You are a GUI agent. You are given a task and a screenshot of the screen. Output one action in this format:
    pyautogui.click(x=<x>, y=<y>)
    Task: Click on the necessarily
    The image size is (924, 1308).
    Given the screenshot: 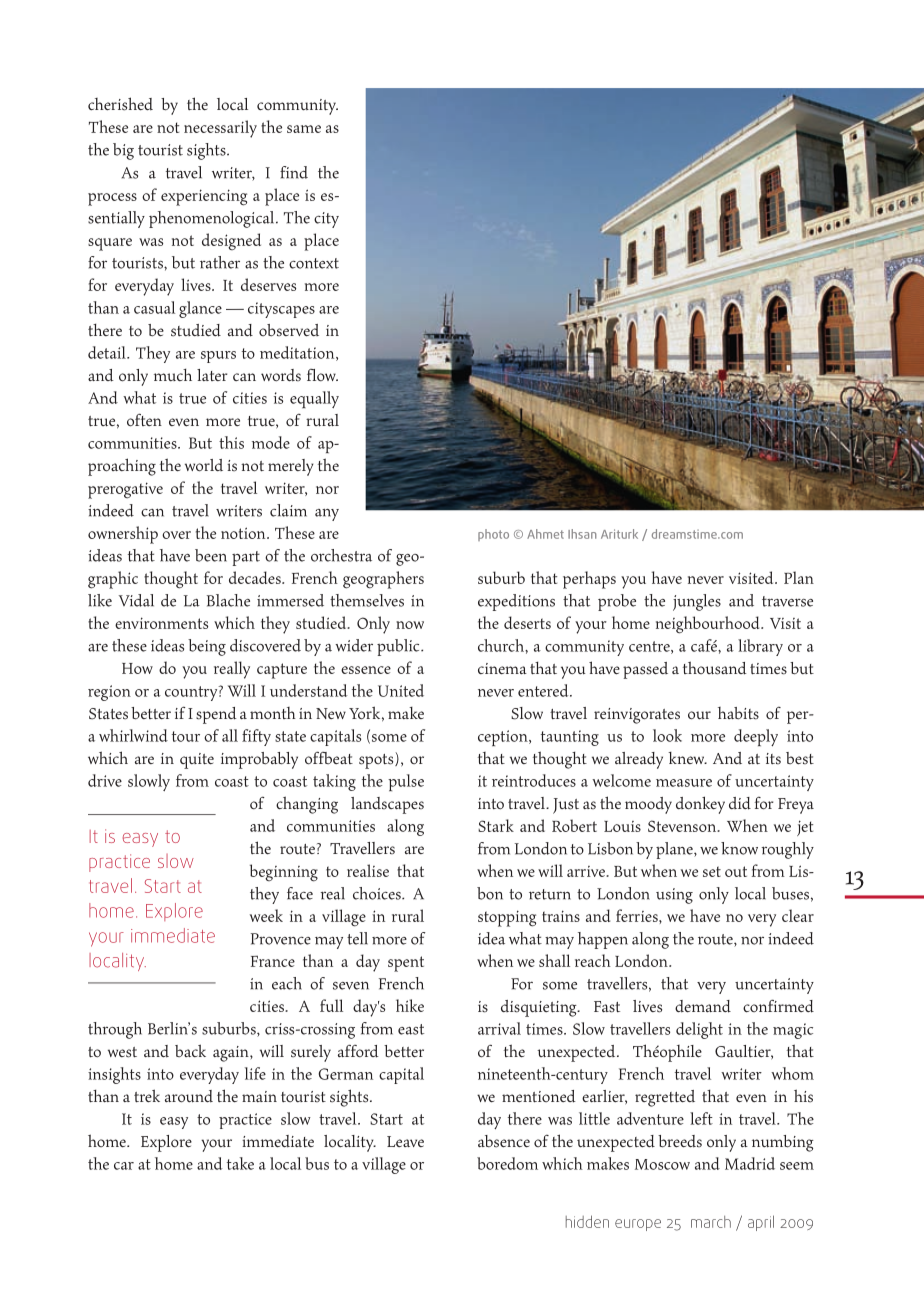 What is the action you would take?
    pyautogui.click(x=220, y=129)
